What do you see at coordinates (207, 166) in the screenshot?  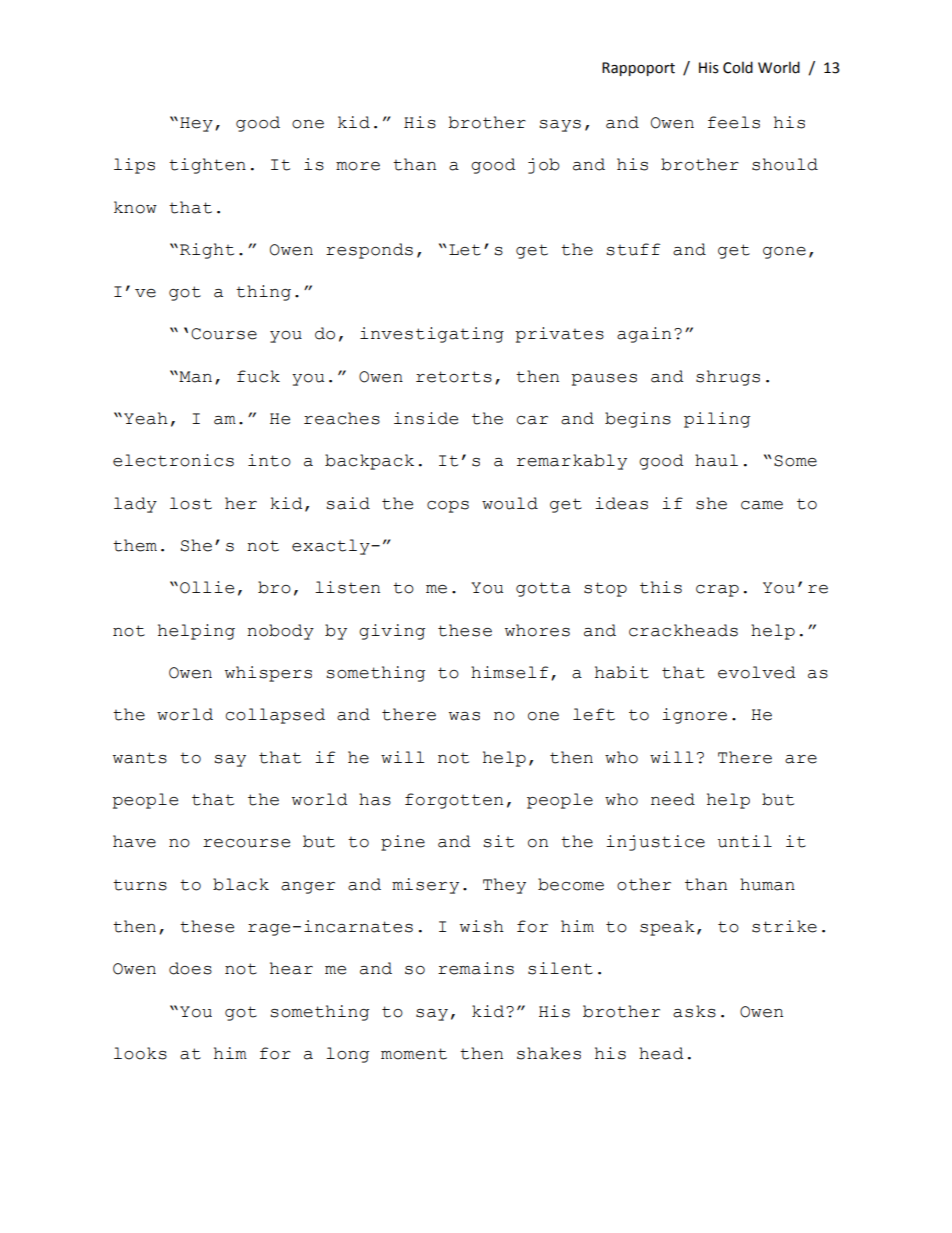 I see `tighten` at bounding box center [207, 166].
